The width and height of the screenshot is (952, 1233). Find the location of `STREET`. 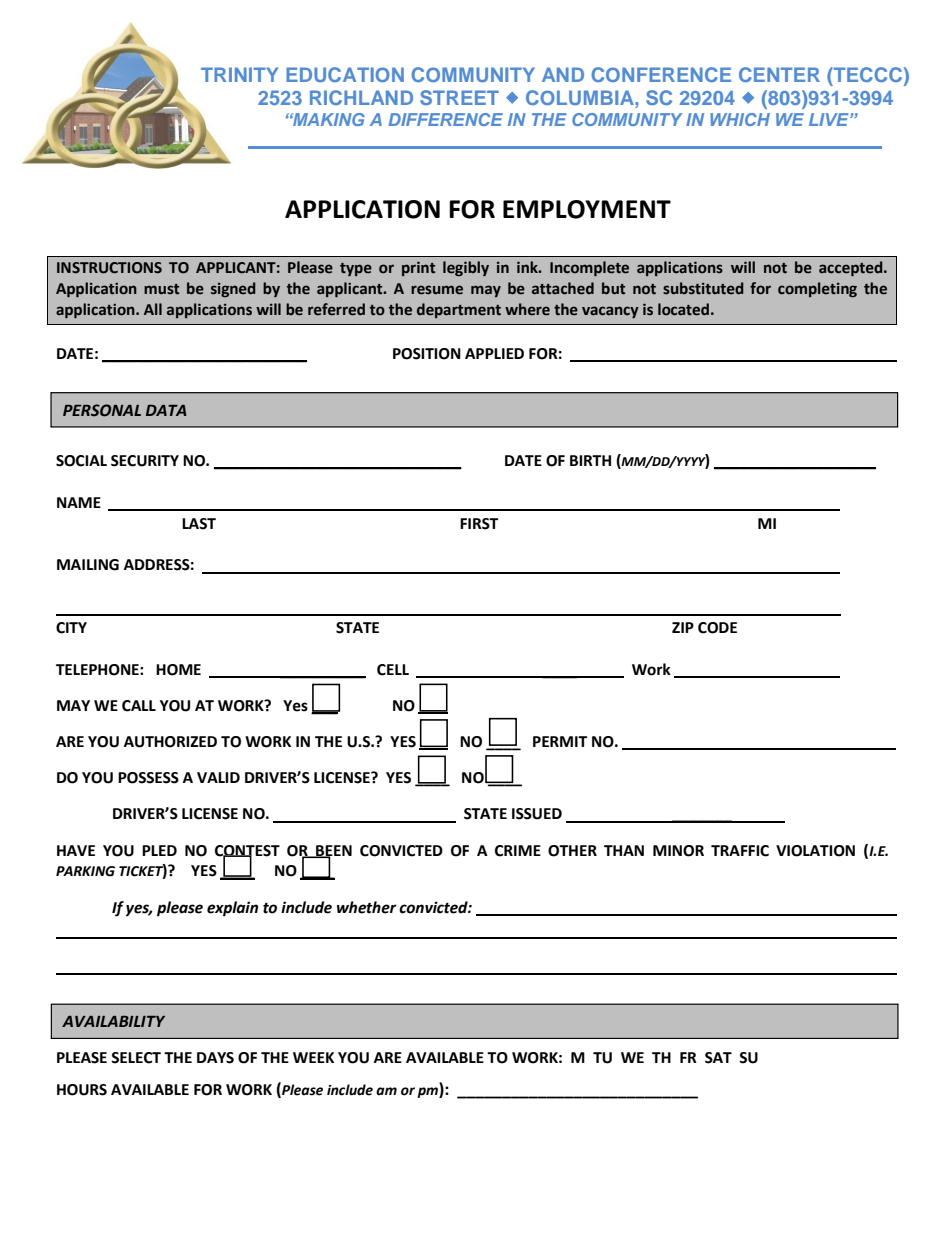

STREET is located at coordinates (459, 97).
